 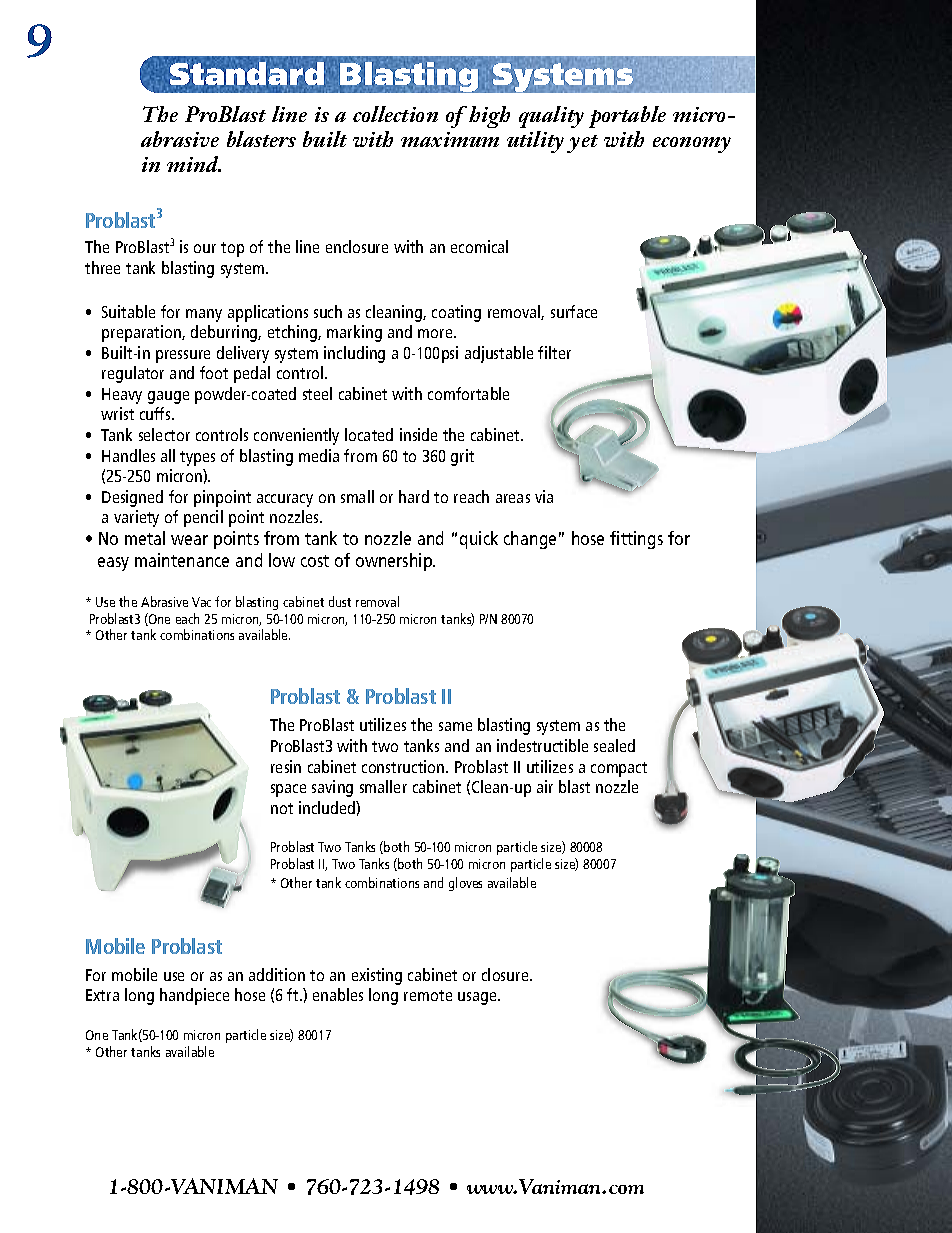 What do you see at coordinates (377, 976) in the image?
I see `existing` at bounding box center [377, 976].
